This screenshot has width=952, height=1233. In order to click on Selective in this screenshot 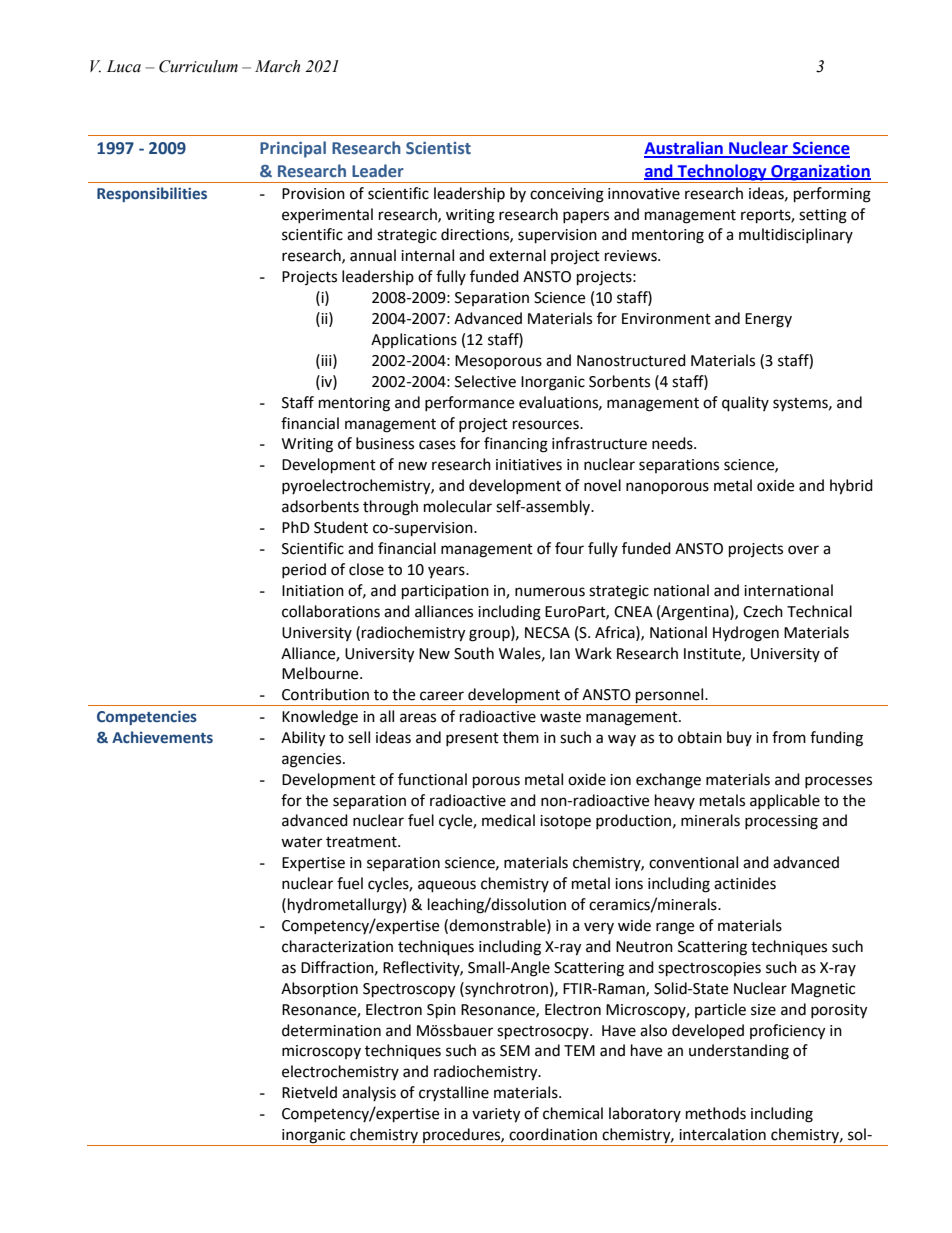, I will do `click(485, 381)`.
